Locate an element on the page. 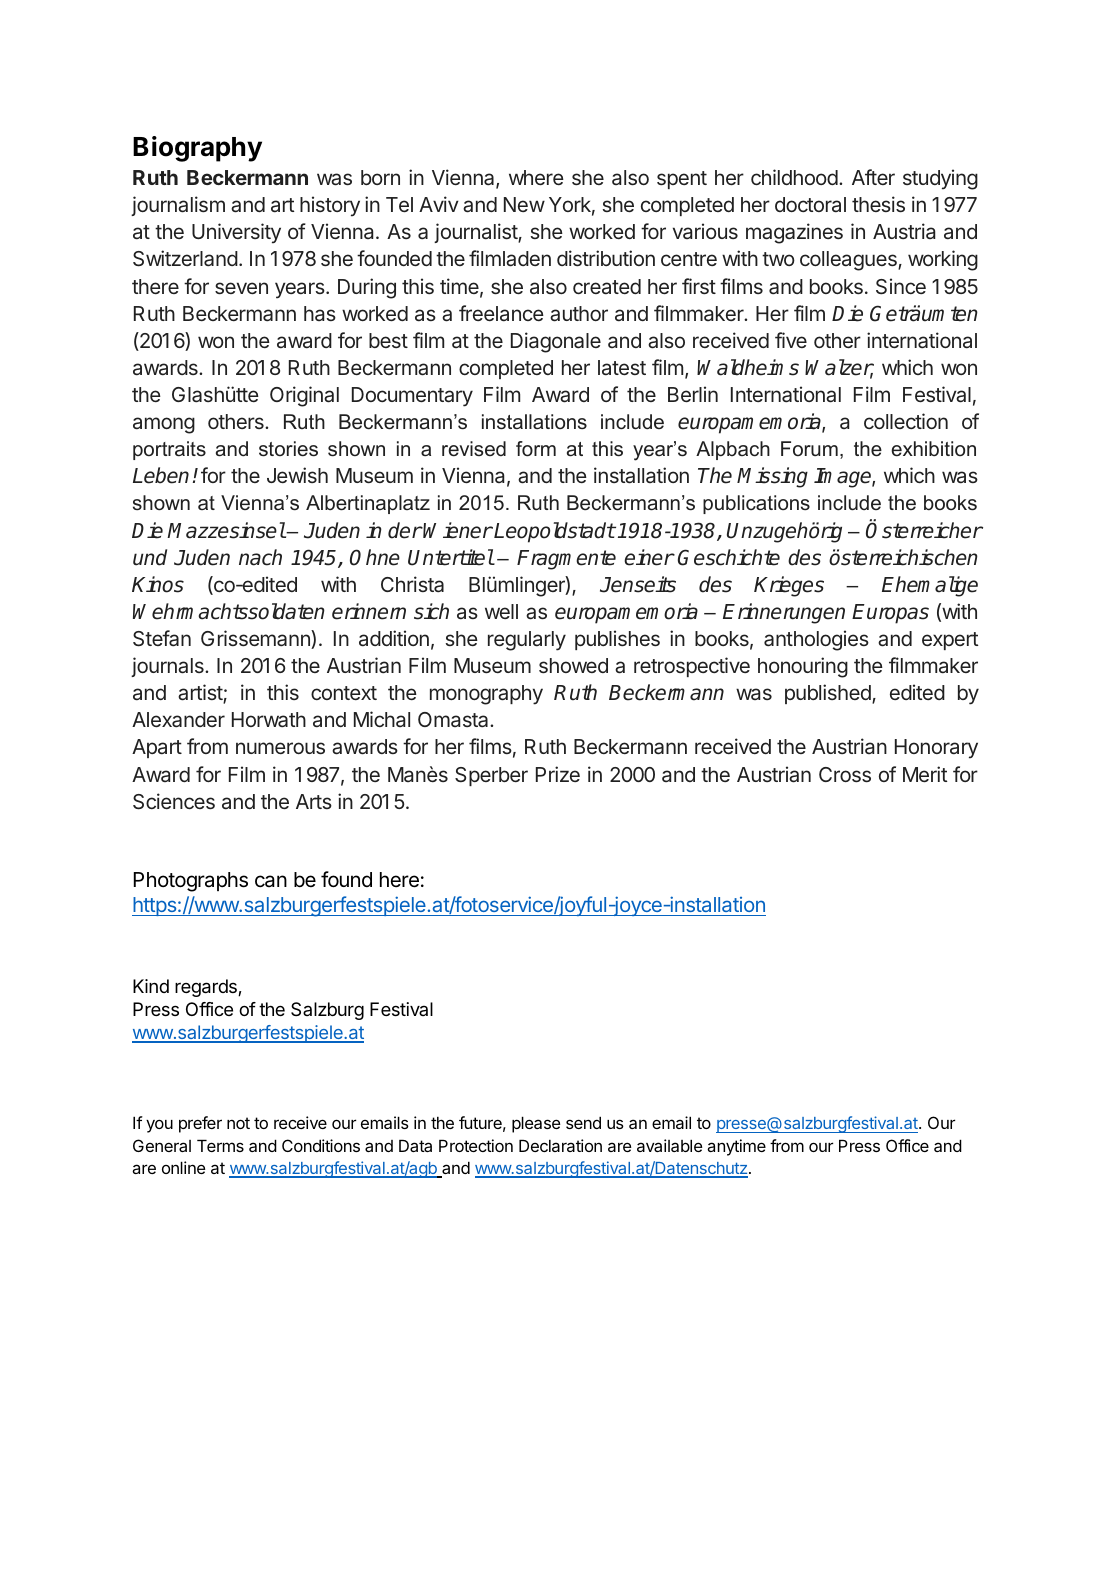  New is located at coordinates (524, 204).
